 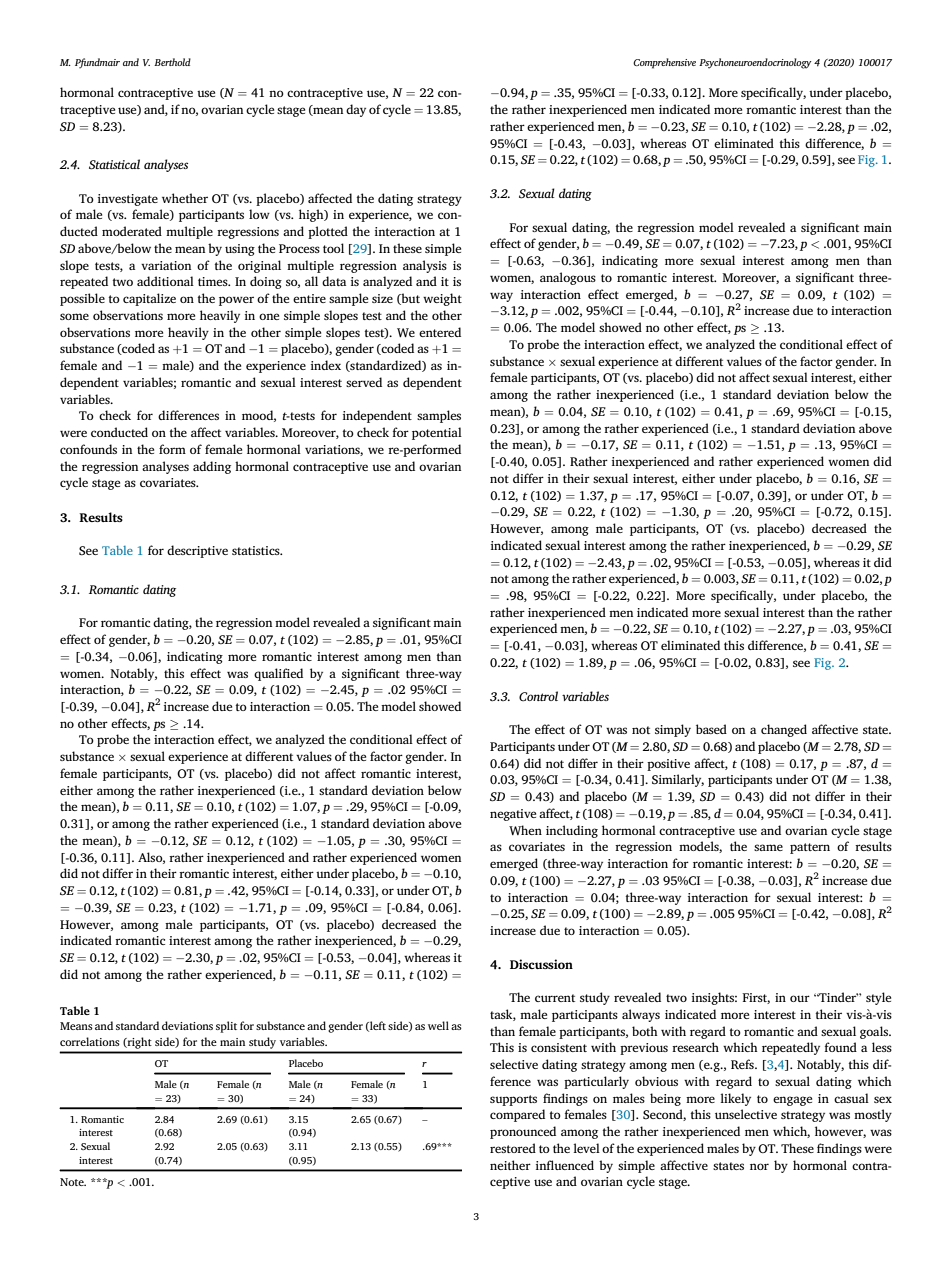 I want to click on changed, so click(x=784, y=730).
